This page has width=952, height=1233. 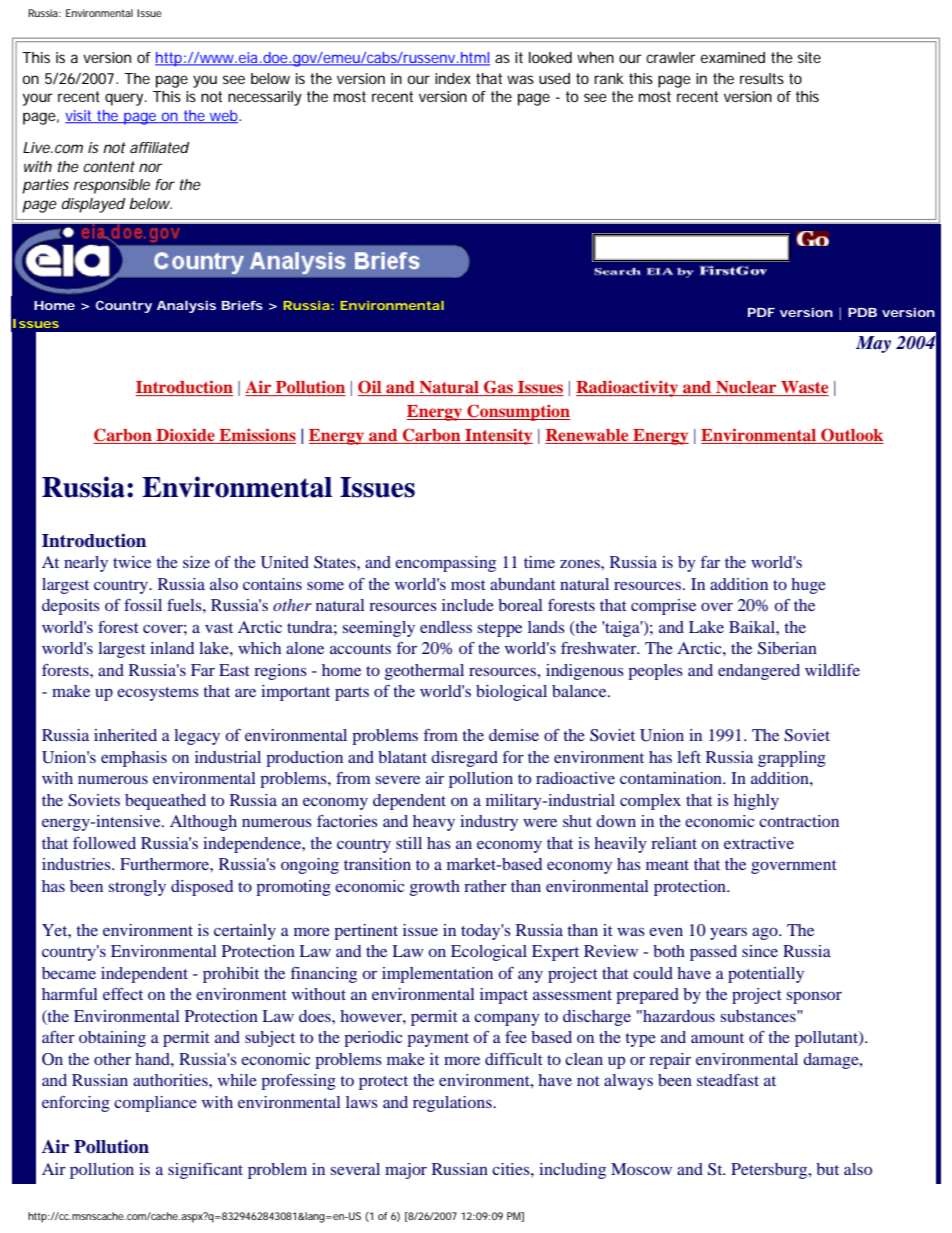 I want to click on results, so click(x=762, y=78).
